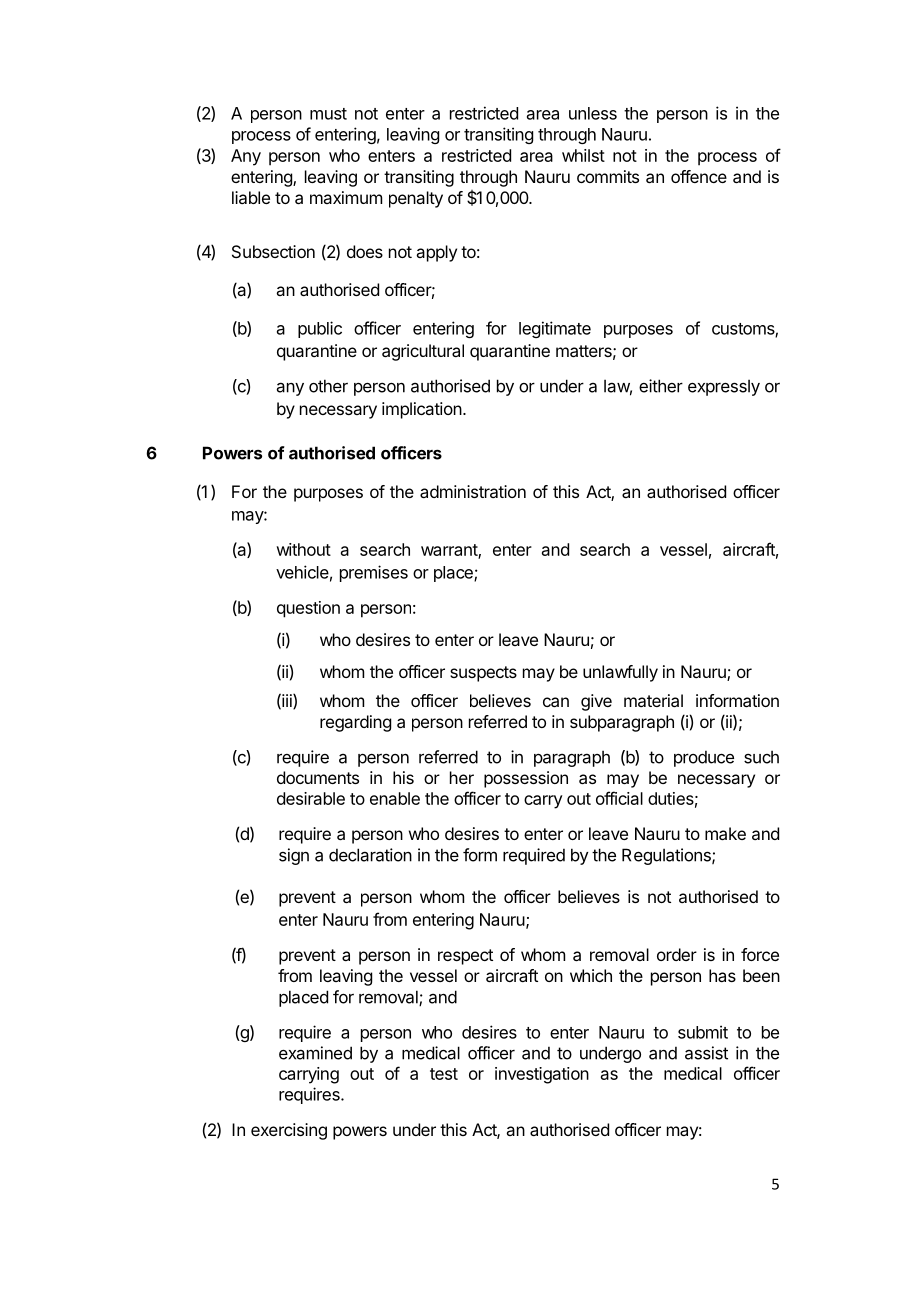 The width and height of the screenshot is (924, 1308). I want to click on legitimate, so click(555, 329).
